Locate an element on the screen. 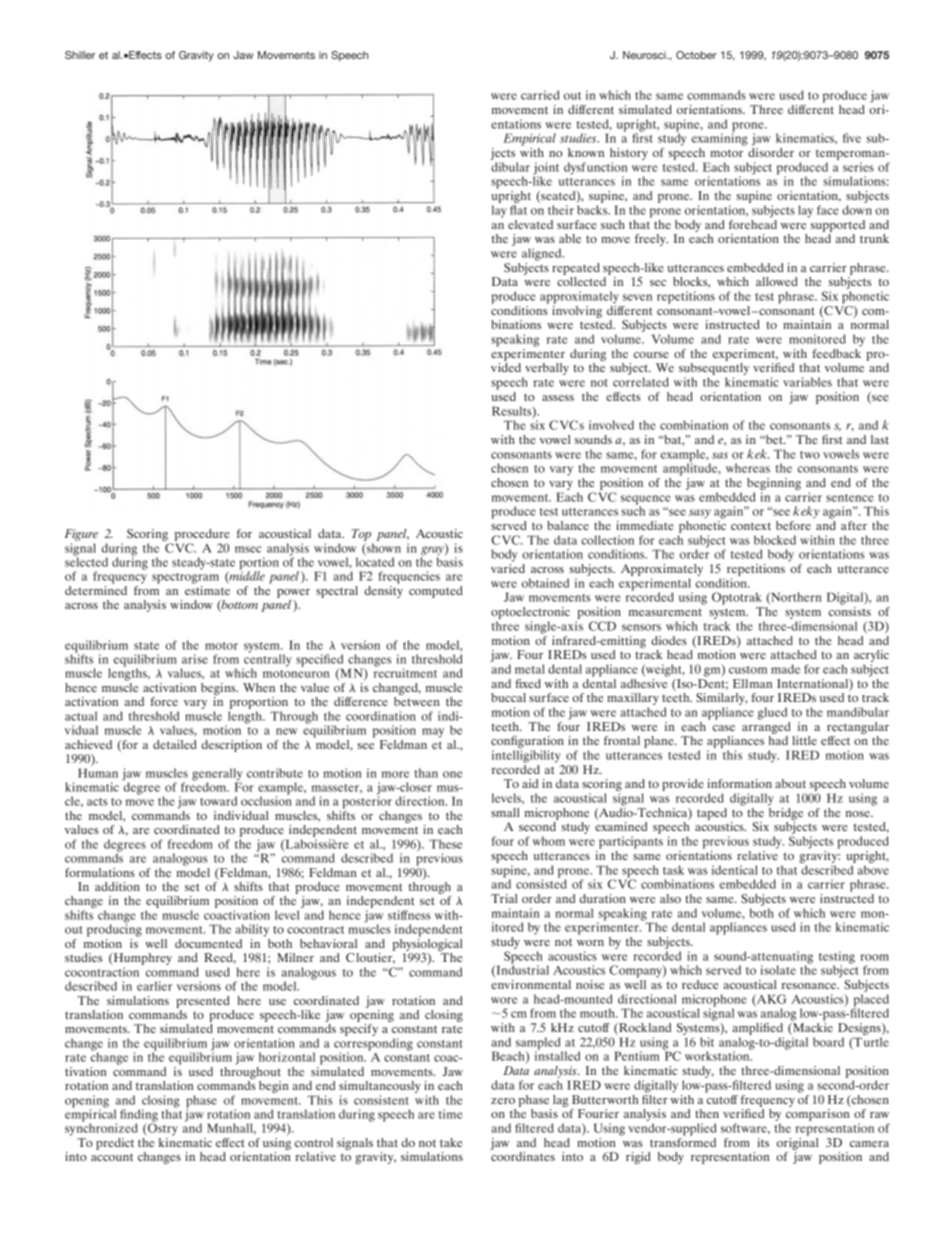 This screenshot has width=952, height=1237. time is located at coordinates (450, 1114).
